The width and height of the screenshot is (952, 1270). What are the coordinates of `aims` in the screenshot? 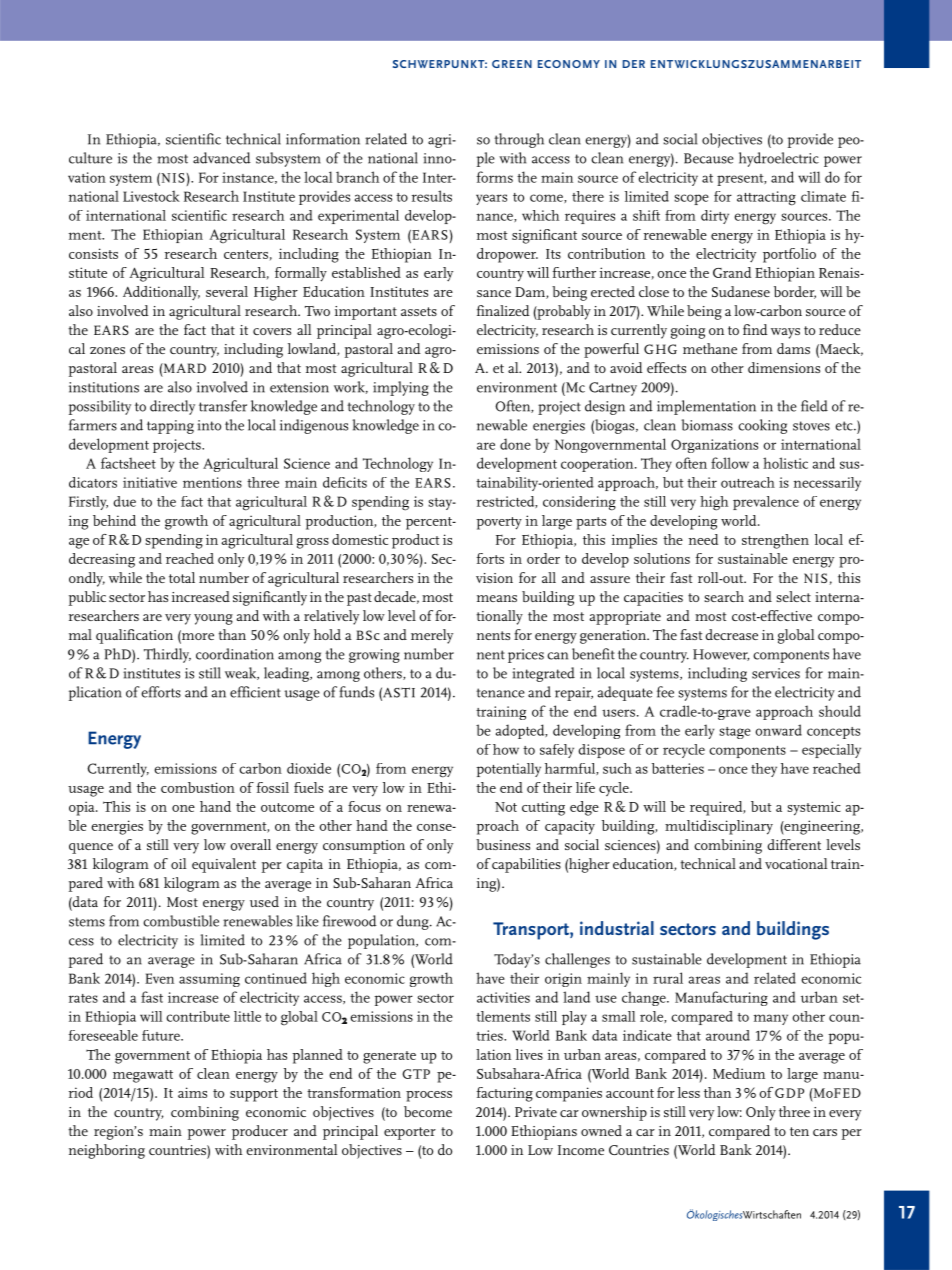 It's located at (192, 1092).
